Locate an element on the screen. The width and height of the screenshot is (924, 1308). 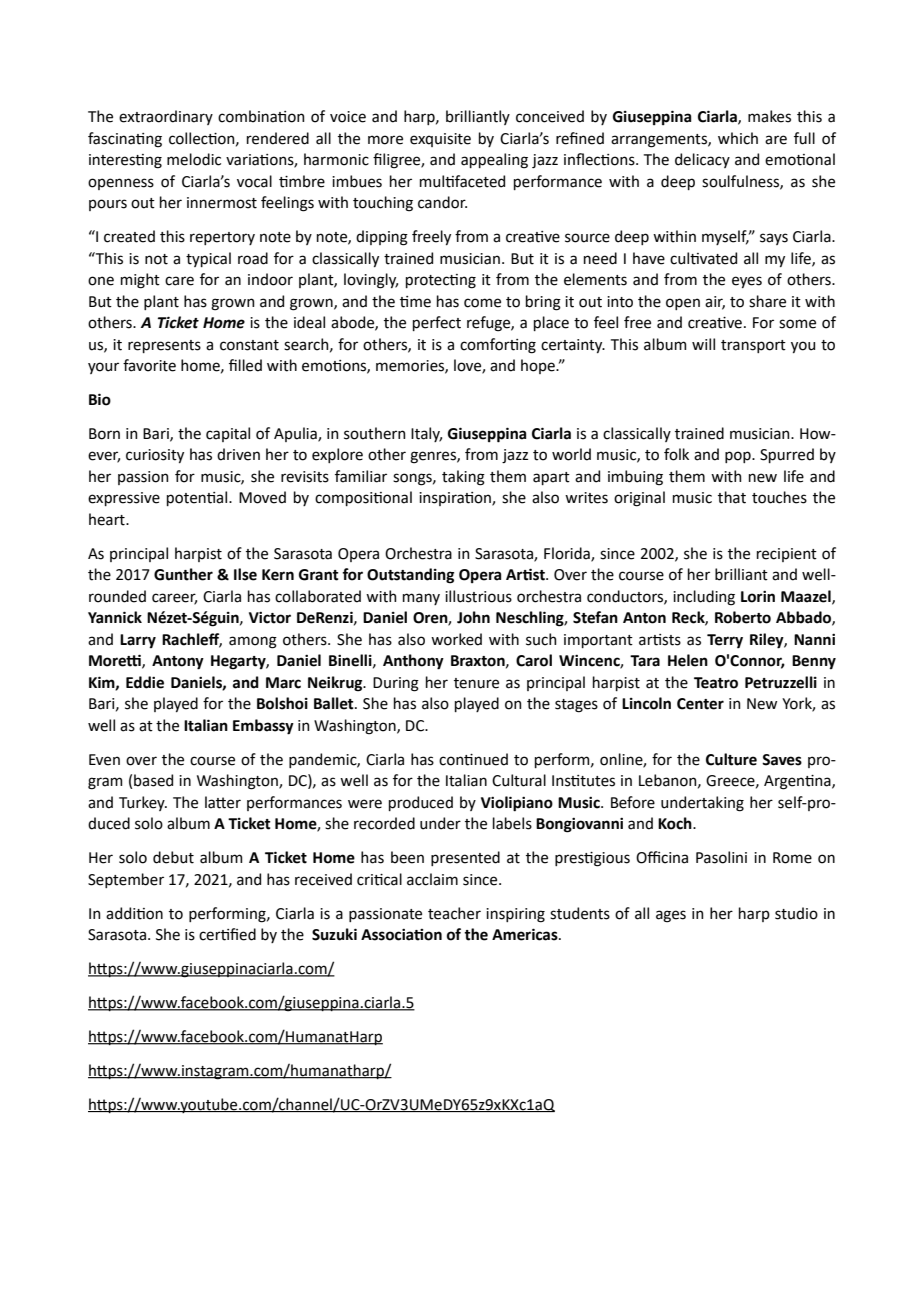
exquisite is located at coordinates (440, 140).
